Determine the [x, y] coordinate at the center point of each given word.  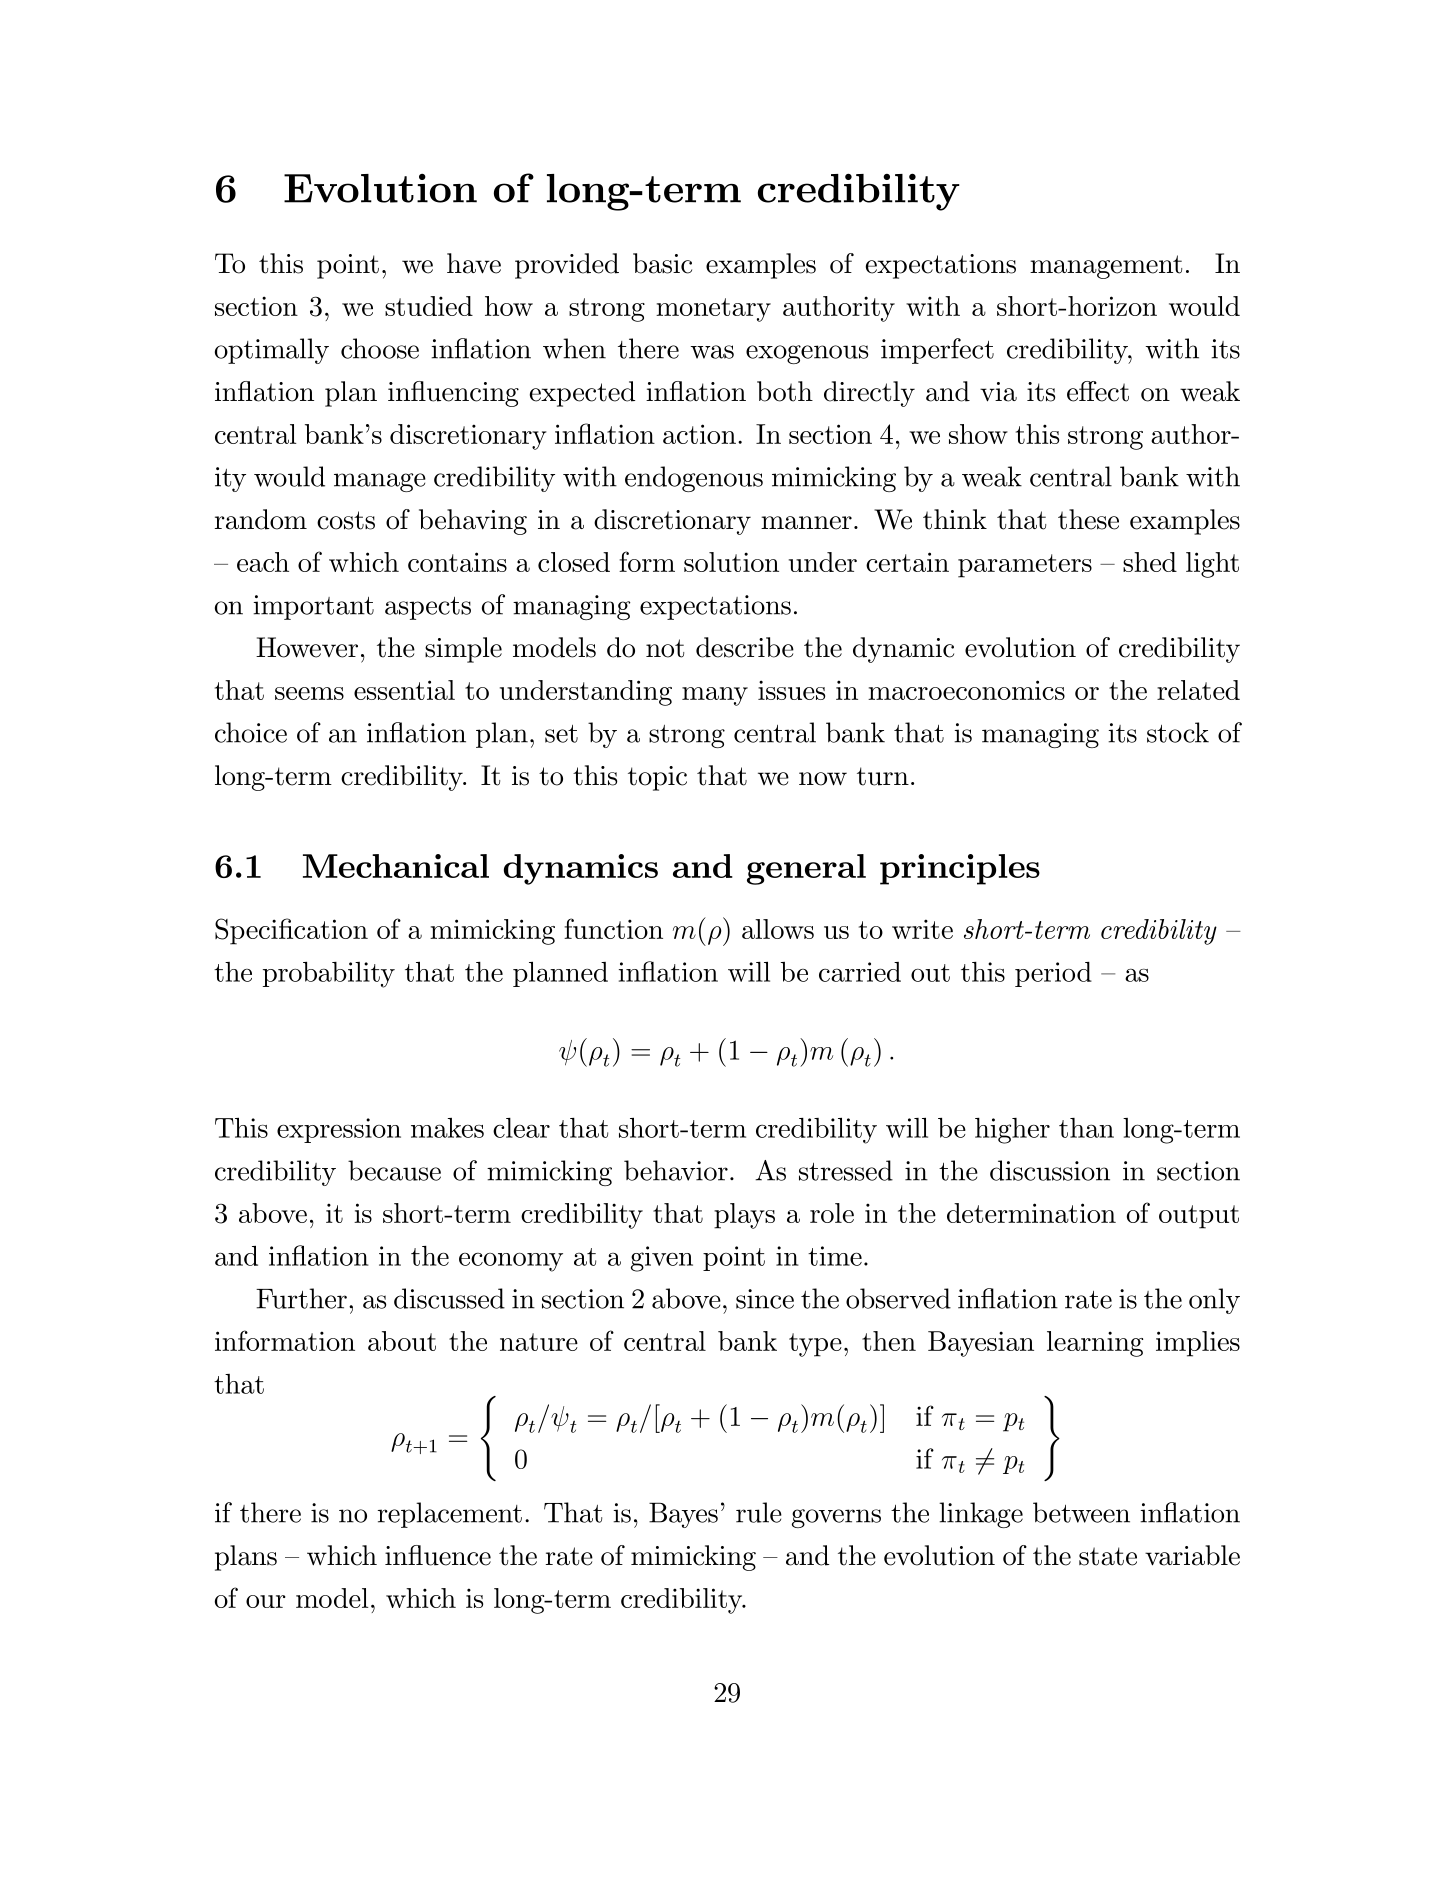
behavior [676, 1170]
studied [429, 306]
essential [404, 690]
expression [339, 1130]
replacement [450, 1515]
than [1086, 1128]
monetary [713, 310]
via [998, 392]
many [715, 696]
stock [1178, 732]
